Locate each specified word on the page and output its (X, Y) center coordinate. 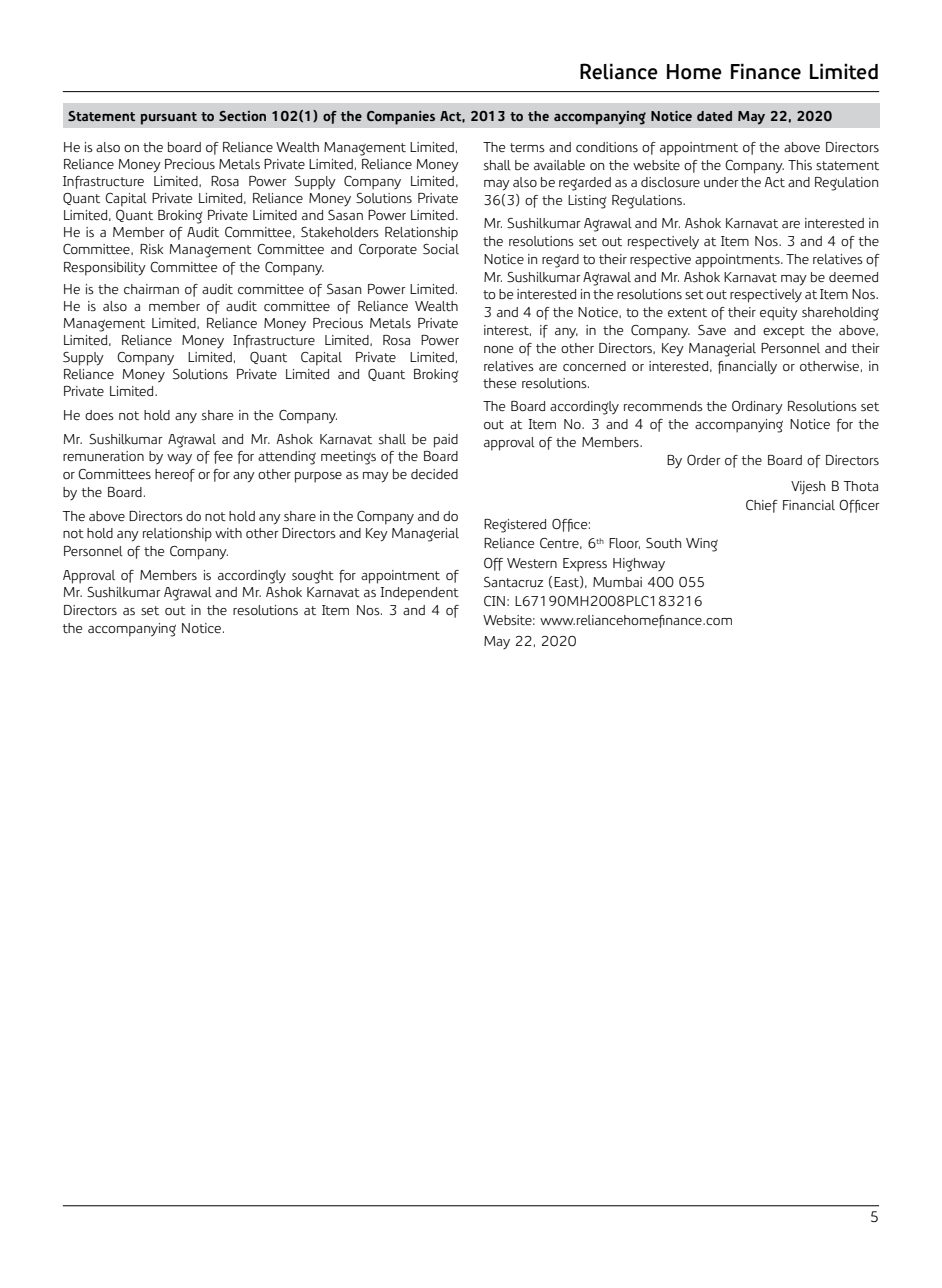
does (99, 415)
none (498, 349)
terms (527, 148)
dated (714, 116)
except (784, 332)
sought (313, 577)
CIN (494, 601)
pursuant (169, 118)
